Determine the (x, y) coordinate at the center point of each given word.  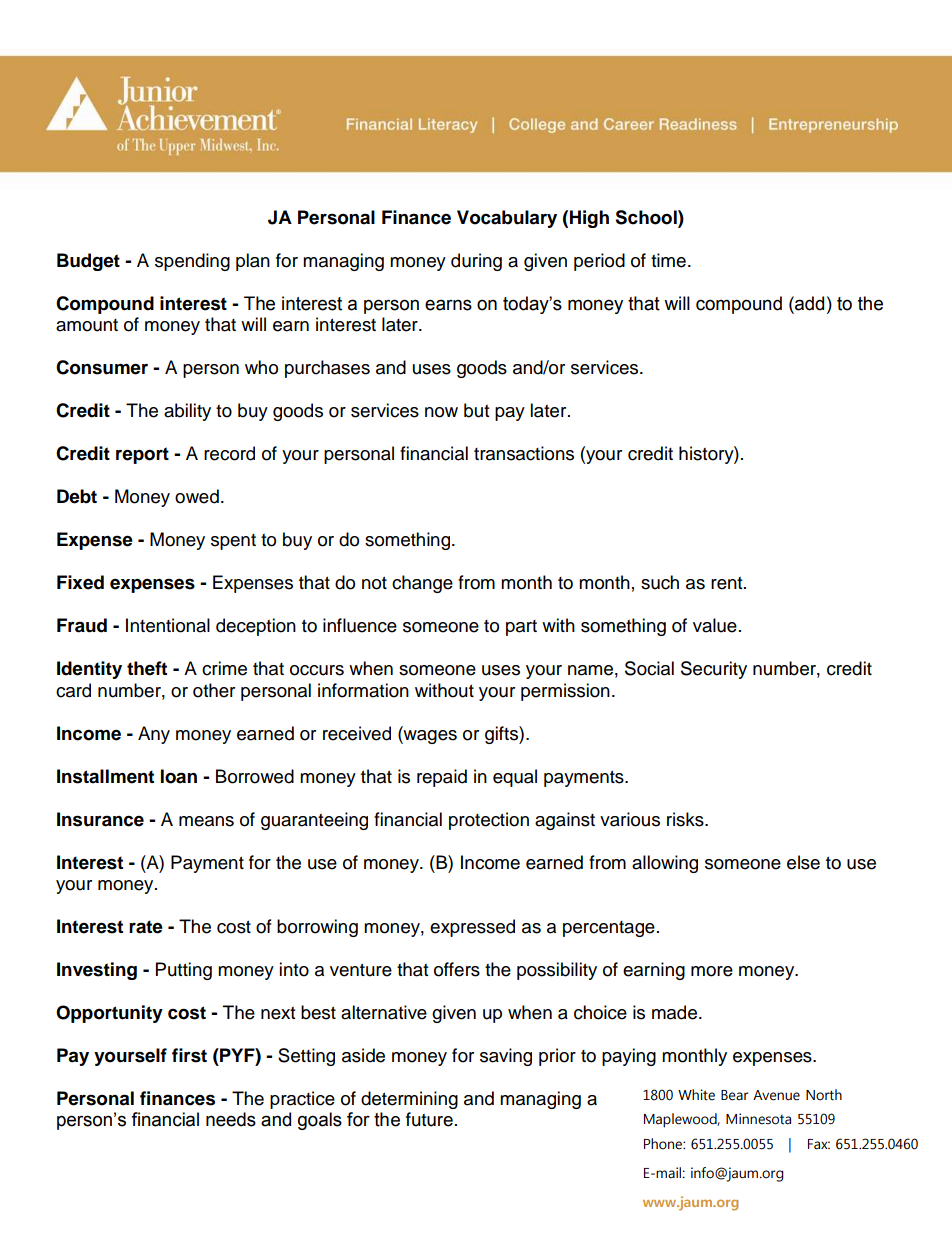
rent (728, 583)
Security (714, 670)
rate (146, 927)
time (668, 260)
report (142, 455)
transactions (524, 453)
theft (147, 668)
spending (192, 262)
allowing (665, 864)
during (476, 262)
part (521, 628)
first (189, 1055)
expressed (472, 928)
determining (409, 1100)
